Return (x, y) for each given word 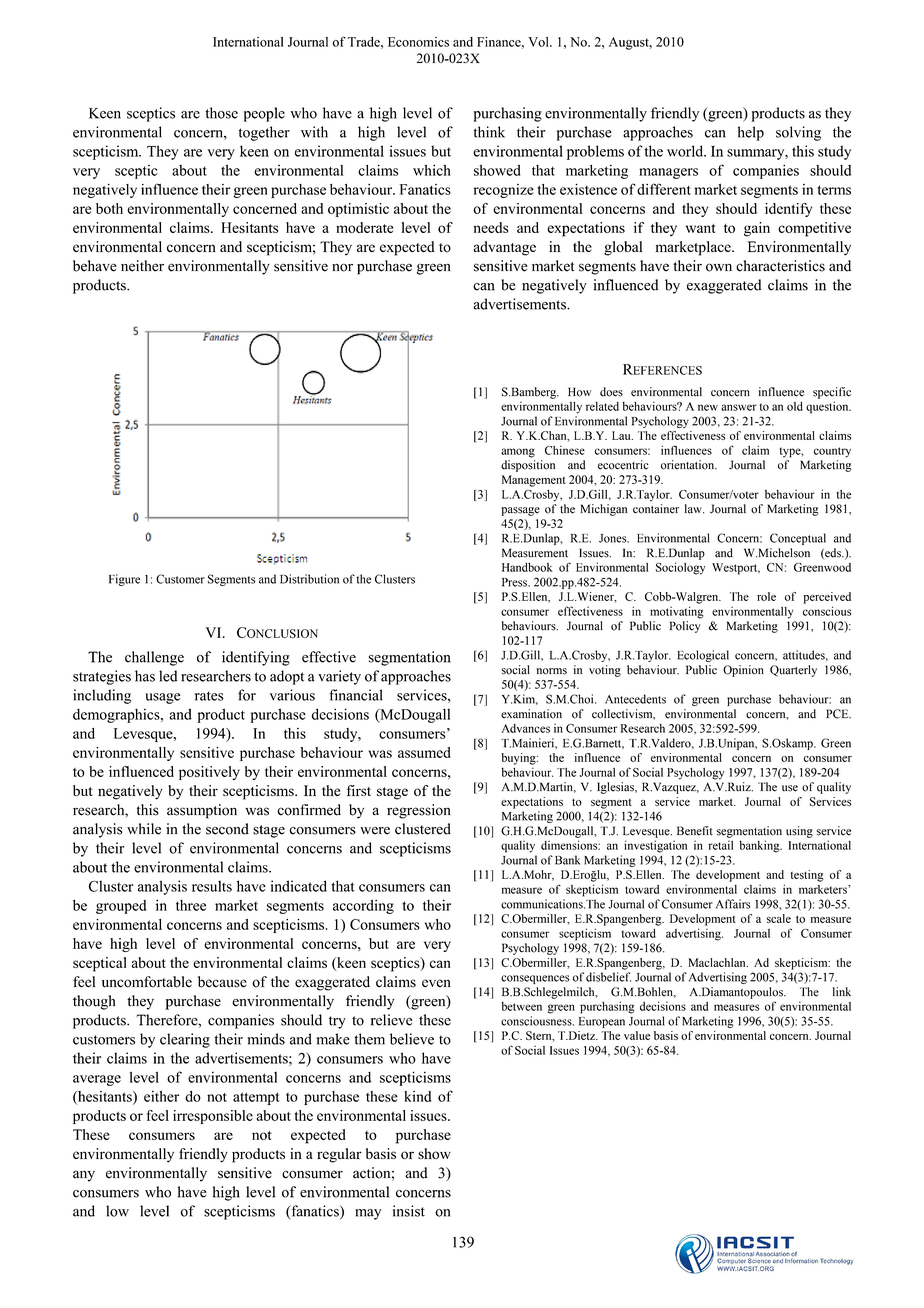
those (221, 113)
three (191, 905)
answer (739, 407)
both (109, 208)
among (518, 453)
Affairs (733, 904)
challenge (154, 658)
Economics (418, 42)
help (751, 133)
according (363, 906)
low (117, 1211)
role (766, 596)
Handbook (527, 567)
